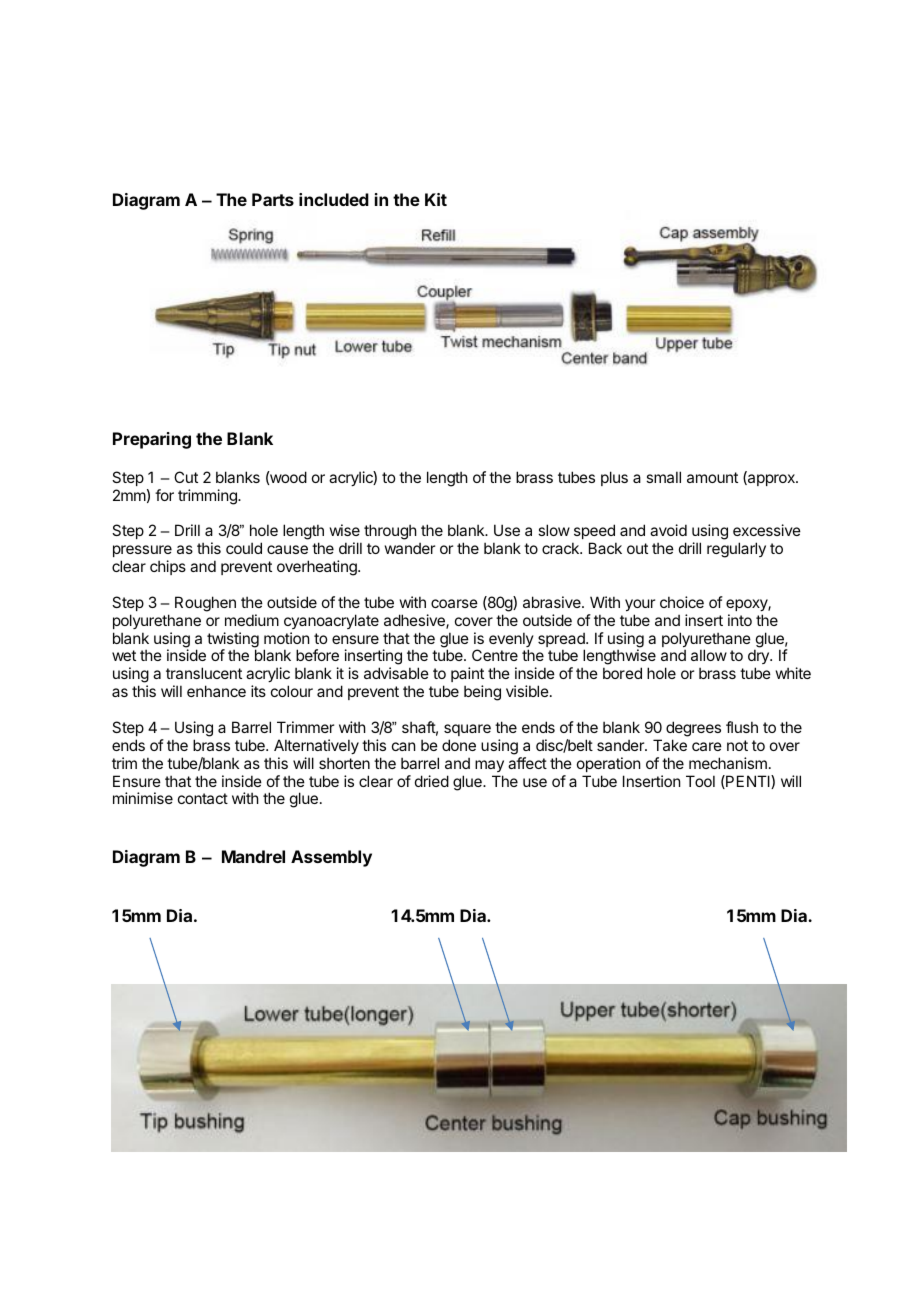 This image has height=1308, width=924. What do you see at coordinates (253, 856) in the image?
I see `Mandrel` at bounding box center [253, 856].
